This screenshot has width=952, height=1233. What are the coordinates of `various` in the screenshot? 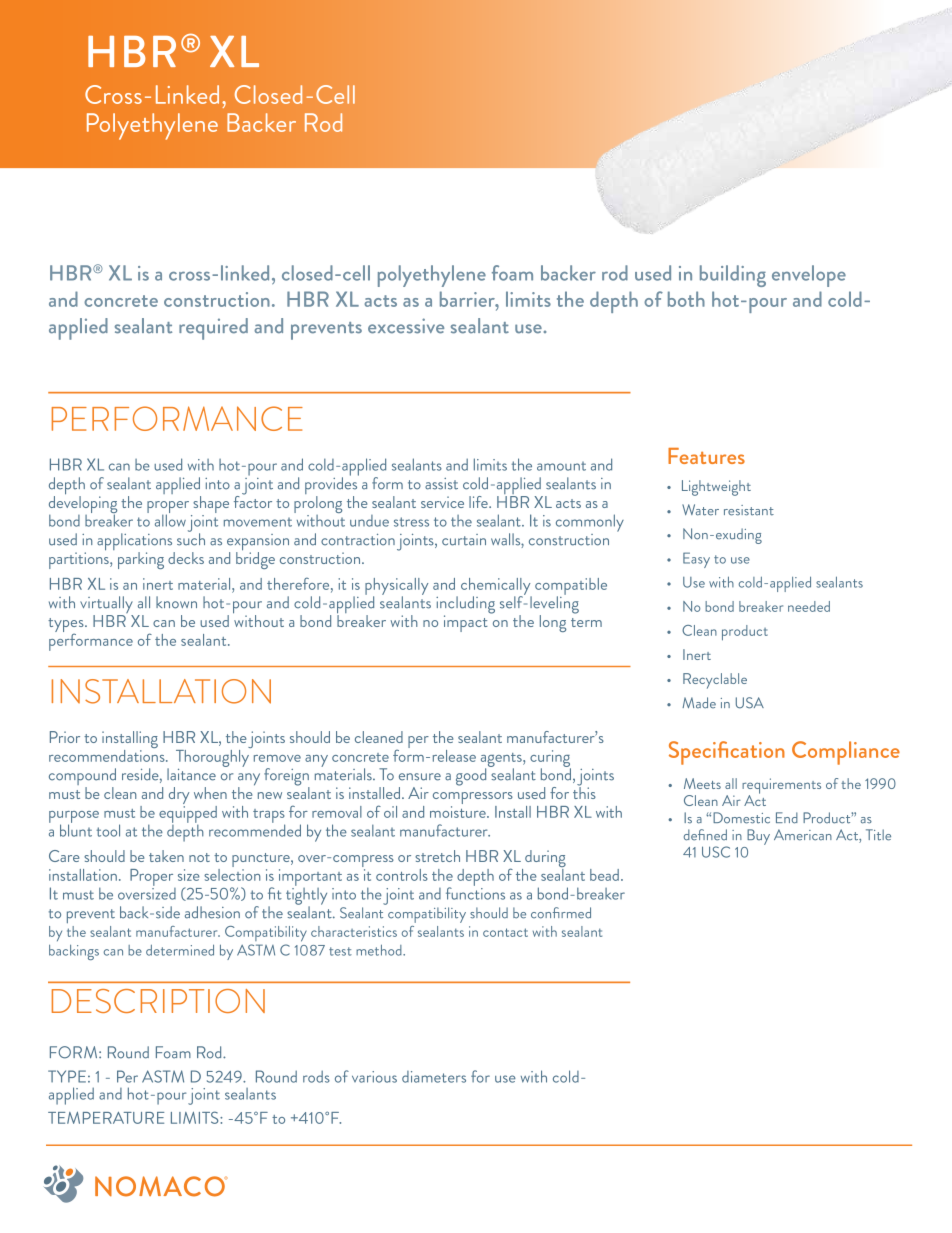 It's located at (374, 1077).
